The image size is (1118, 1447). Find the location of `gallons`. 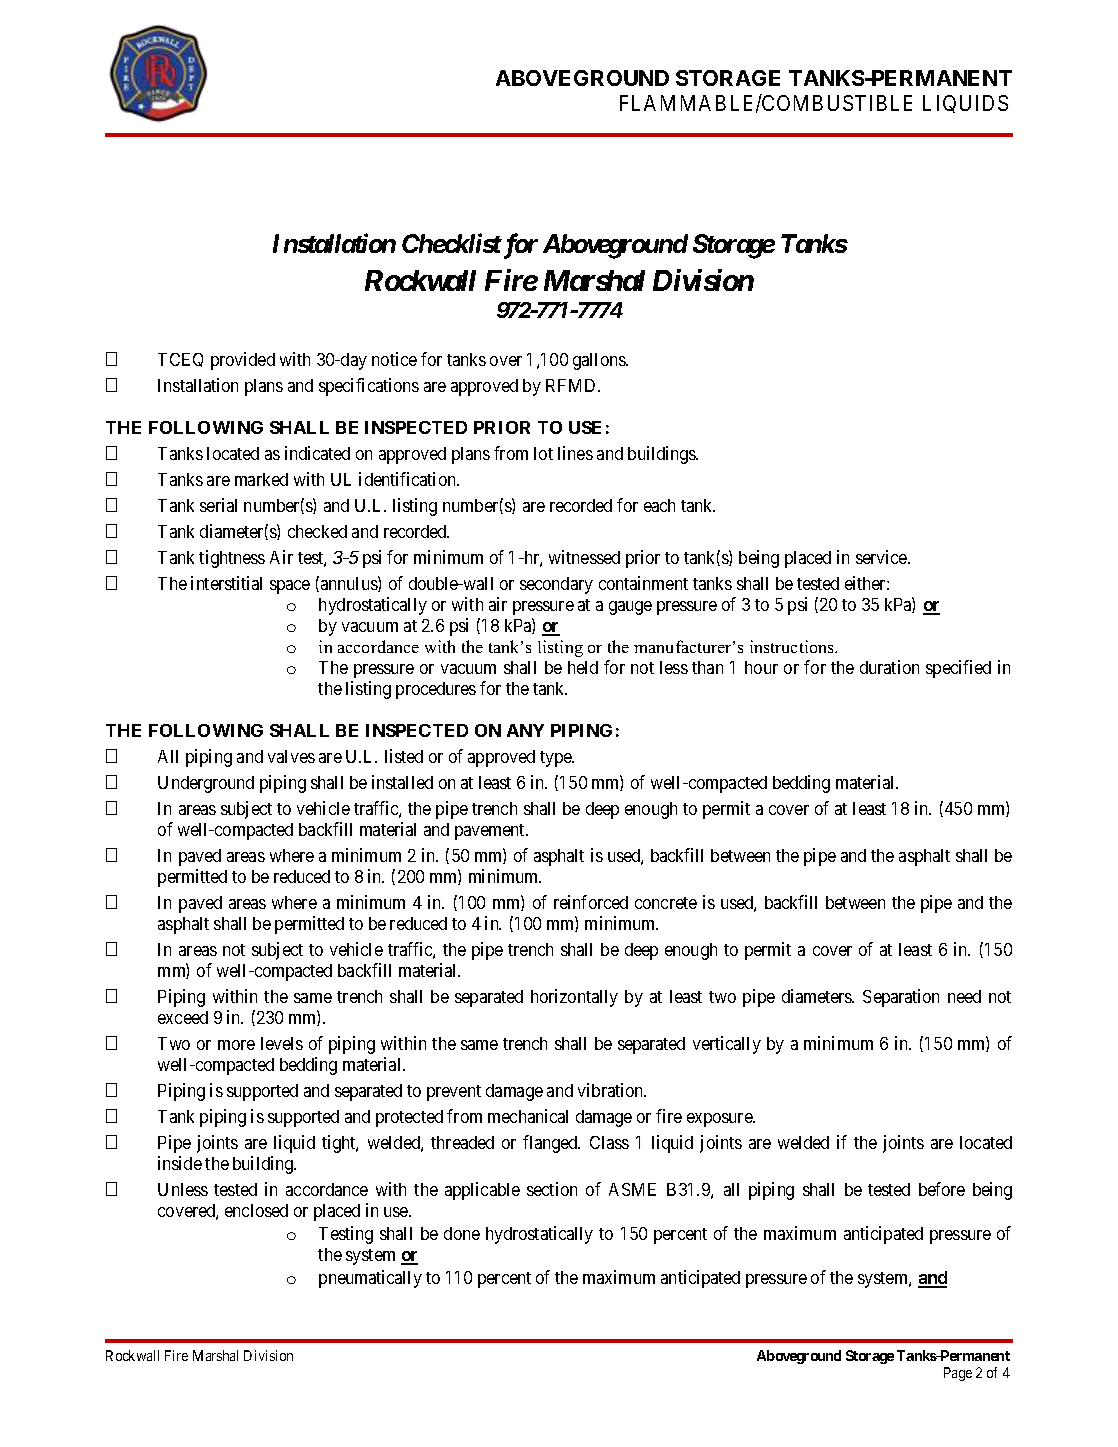

gallons is located at coordinates (600, 361).
